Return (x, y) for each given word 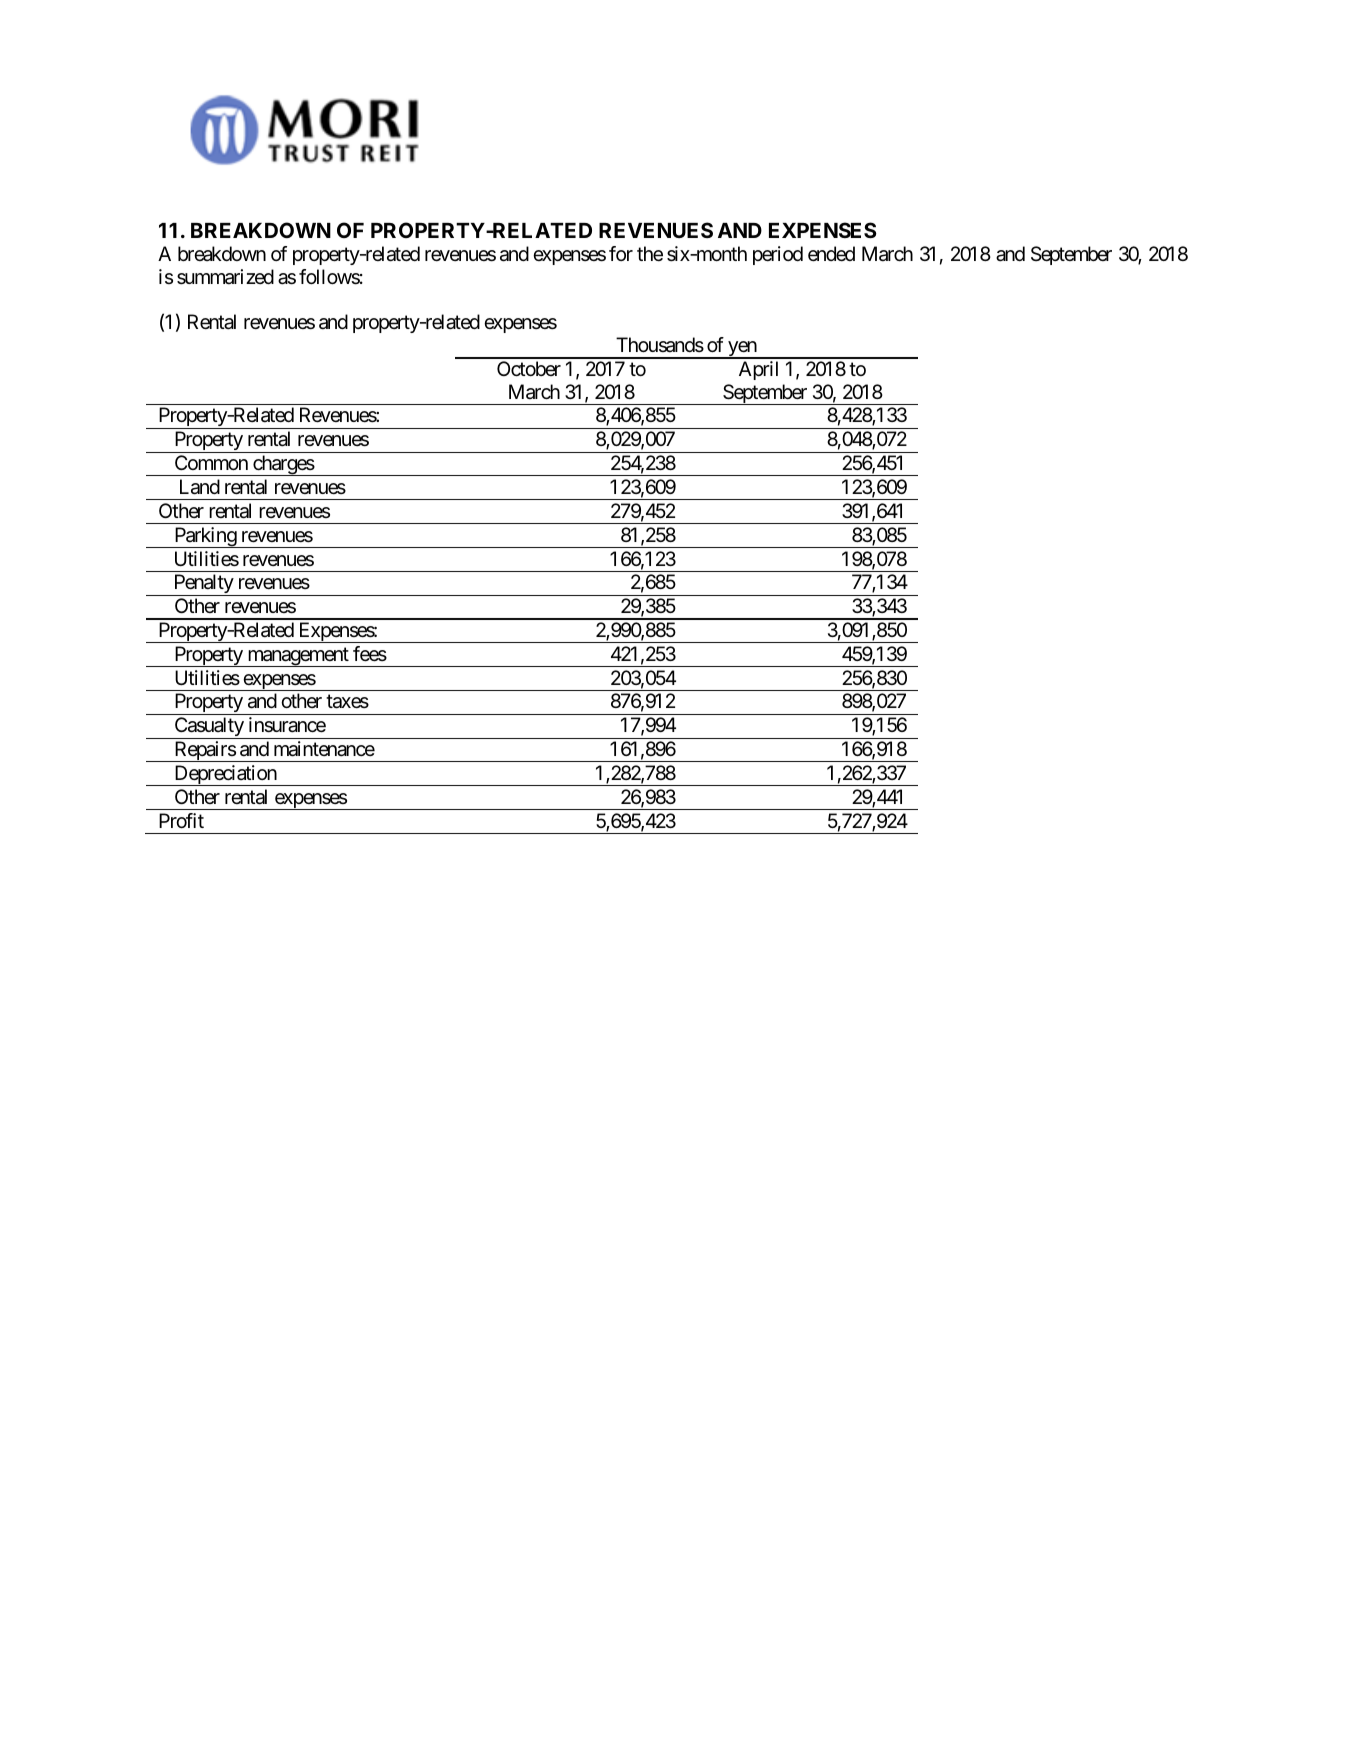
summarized (225, 277)
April (758, 370)
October (529, 369)
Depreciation (225, 775)
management (298, 657)
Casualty (209, 728)
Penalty (203, 585)
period (778, 255)
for (621, 253)
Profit (181, 820)
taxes (347, 702)
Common (211, 462)
